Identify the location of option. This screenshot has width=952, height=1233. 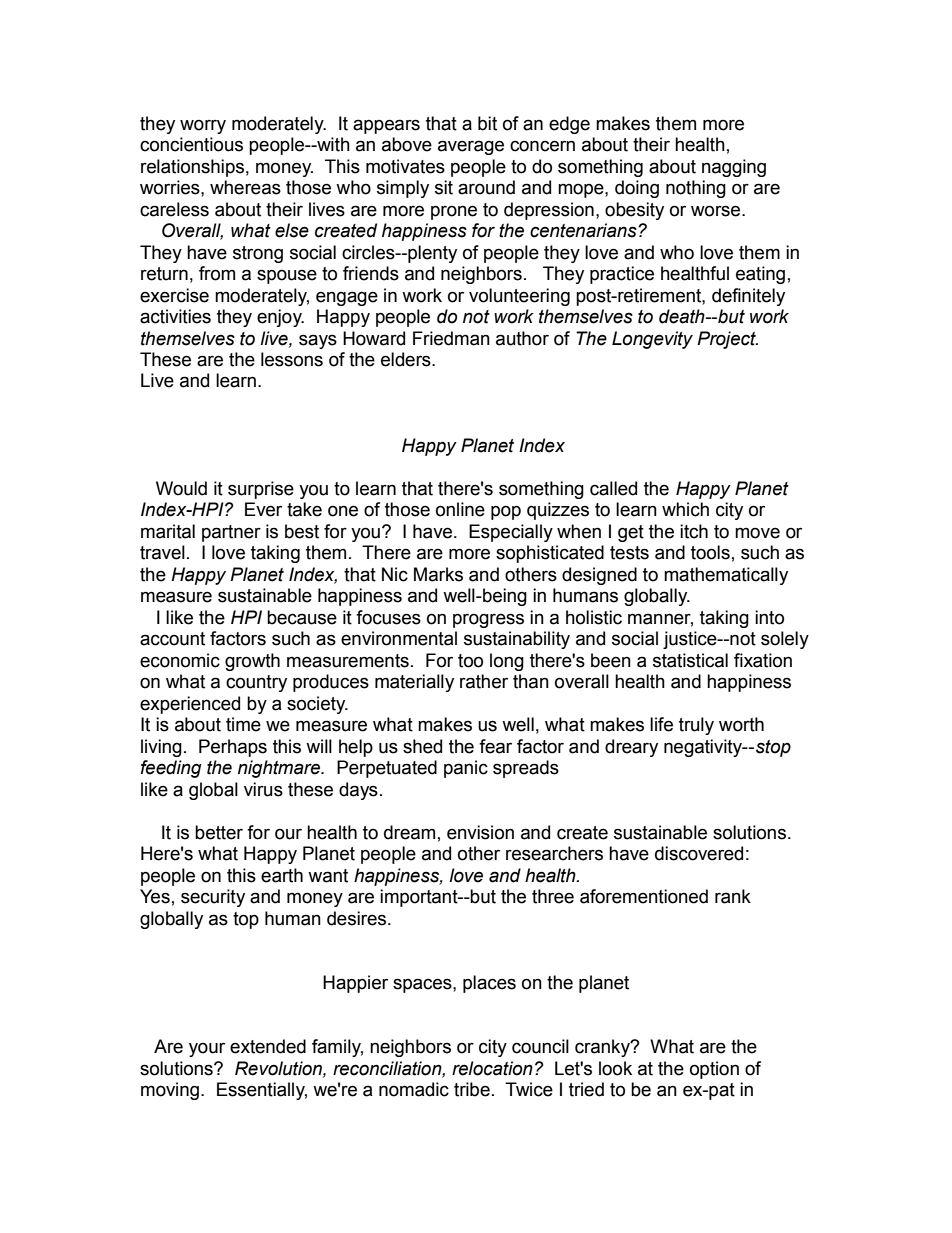
(714, 1070).
